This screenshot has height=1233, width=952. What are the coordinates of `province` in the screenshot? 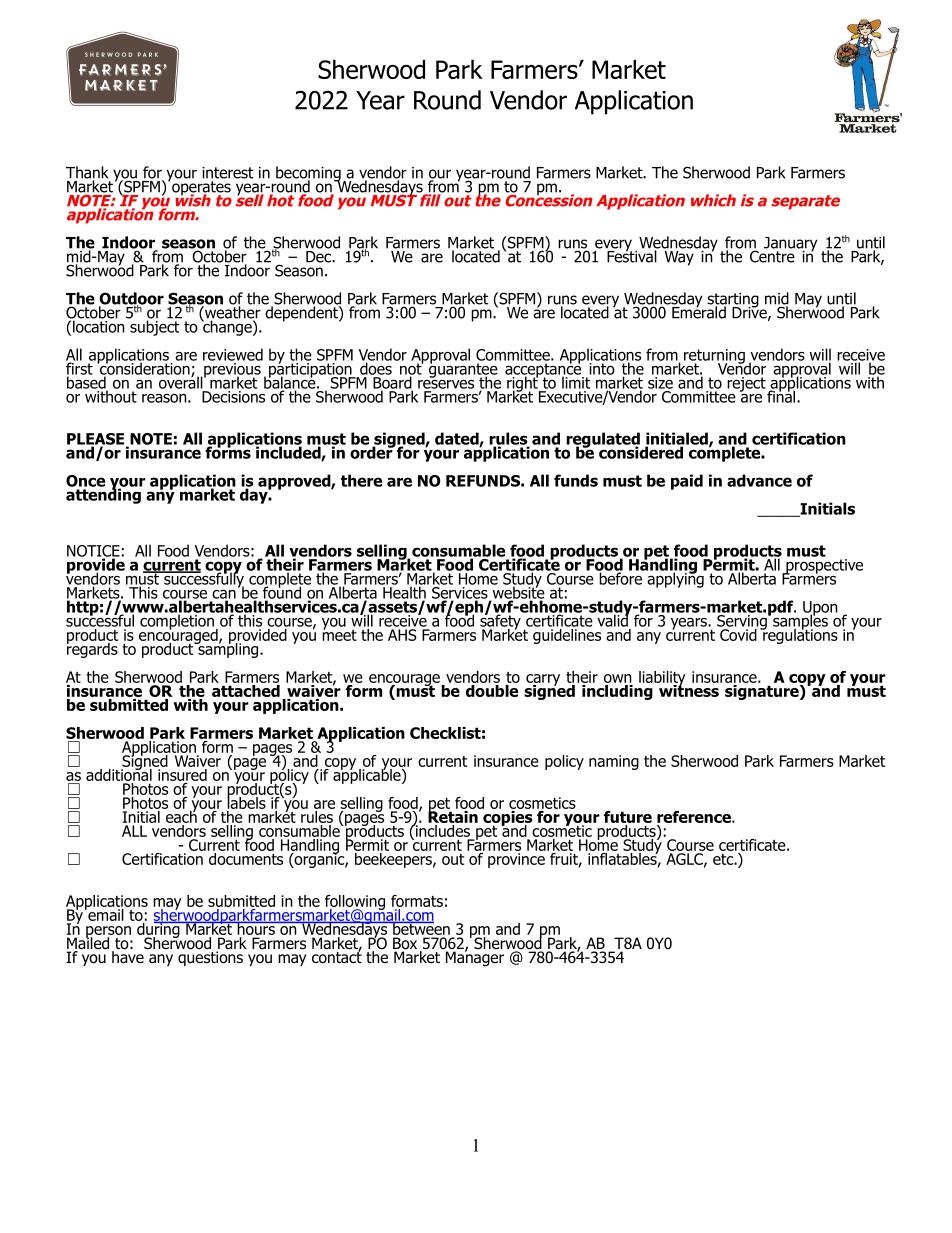 It's located at (516, 860).
